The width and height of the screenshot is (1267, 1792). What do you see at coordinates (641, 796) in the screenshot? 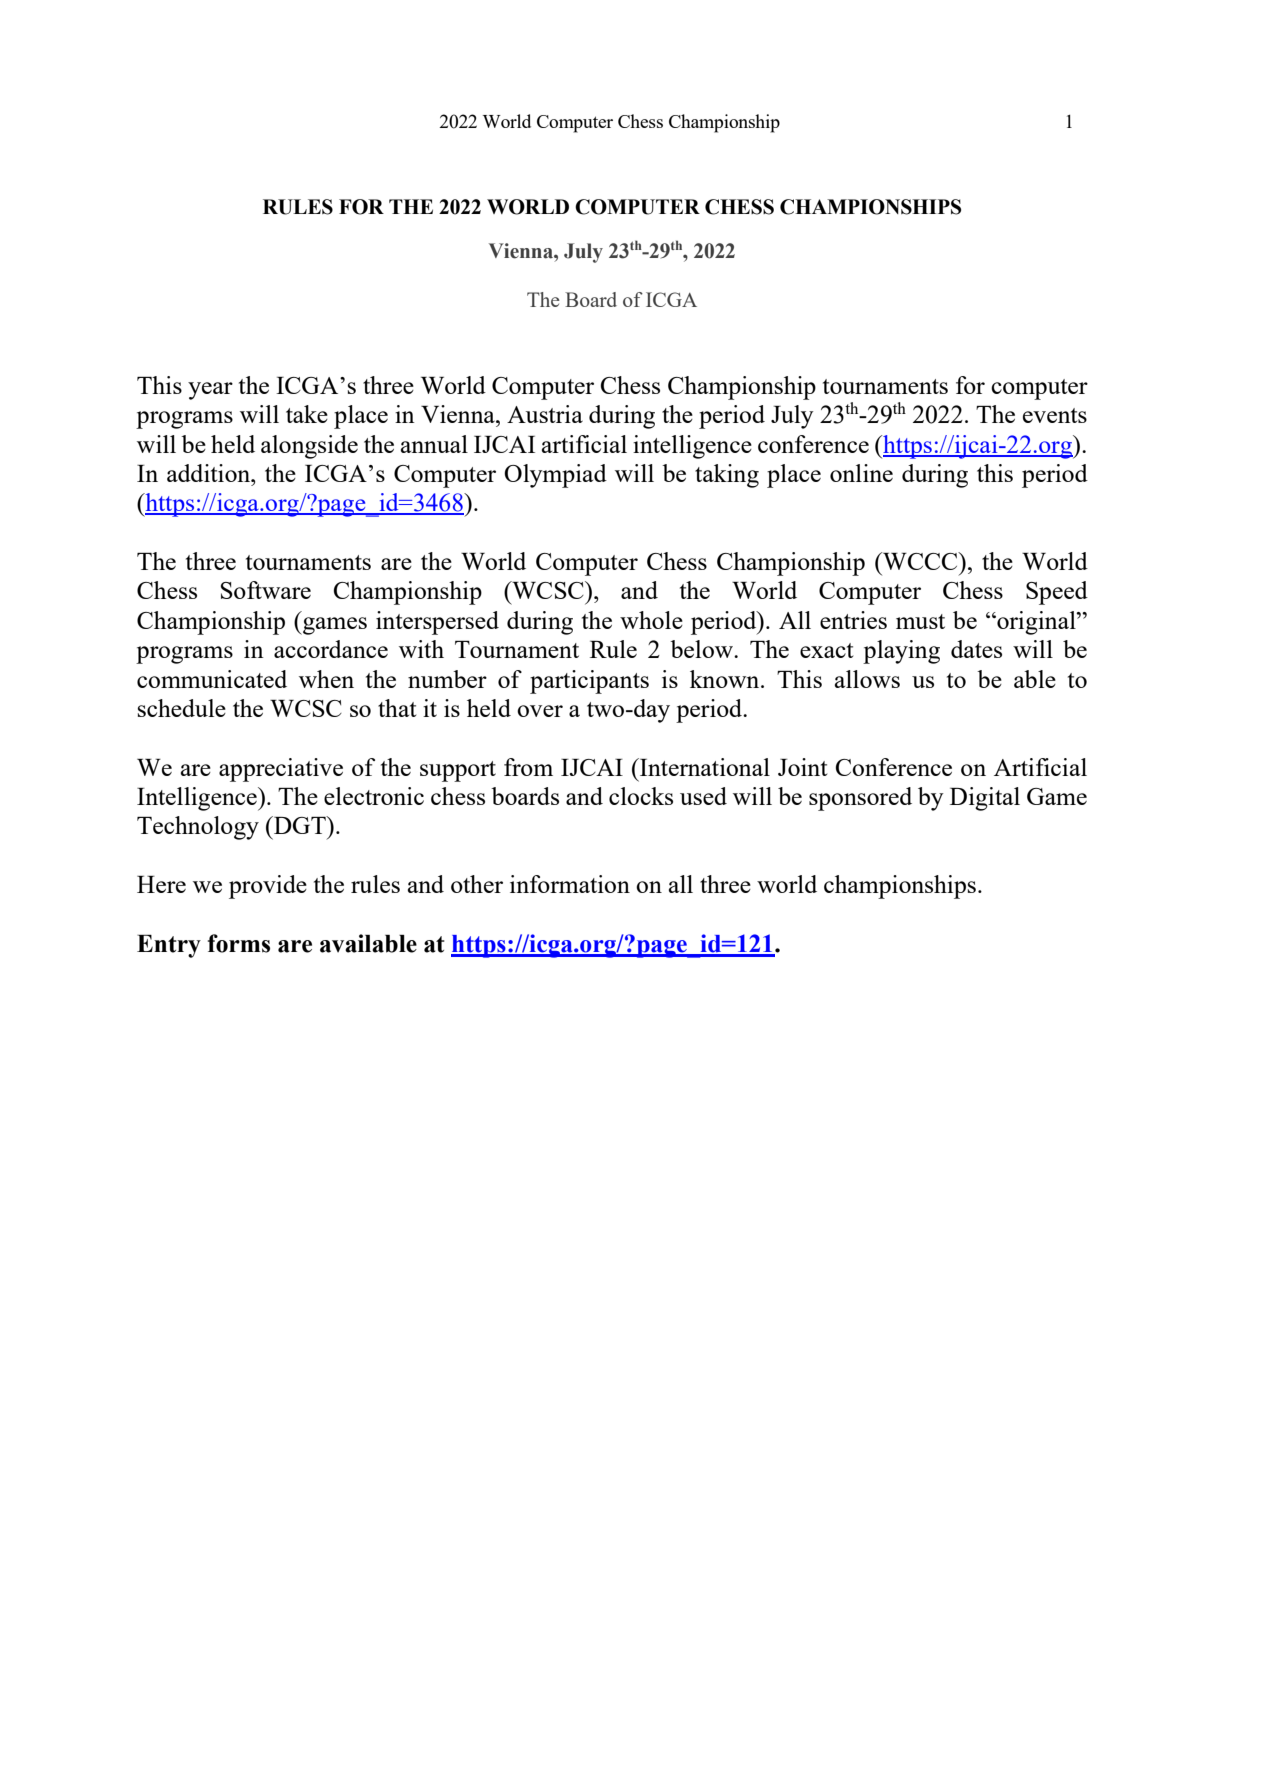
I see `clocks` at bounding box center [641, 796].
